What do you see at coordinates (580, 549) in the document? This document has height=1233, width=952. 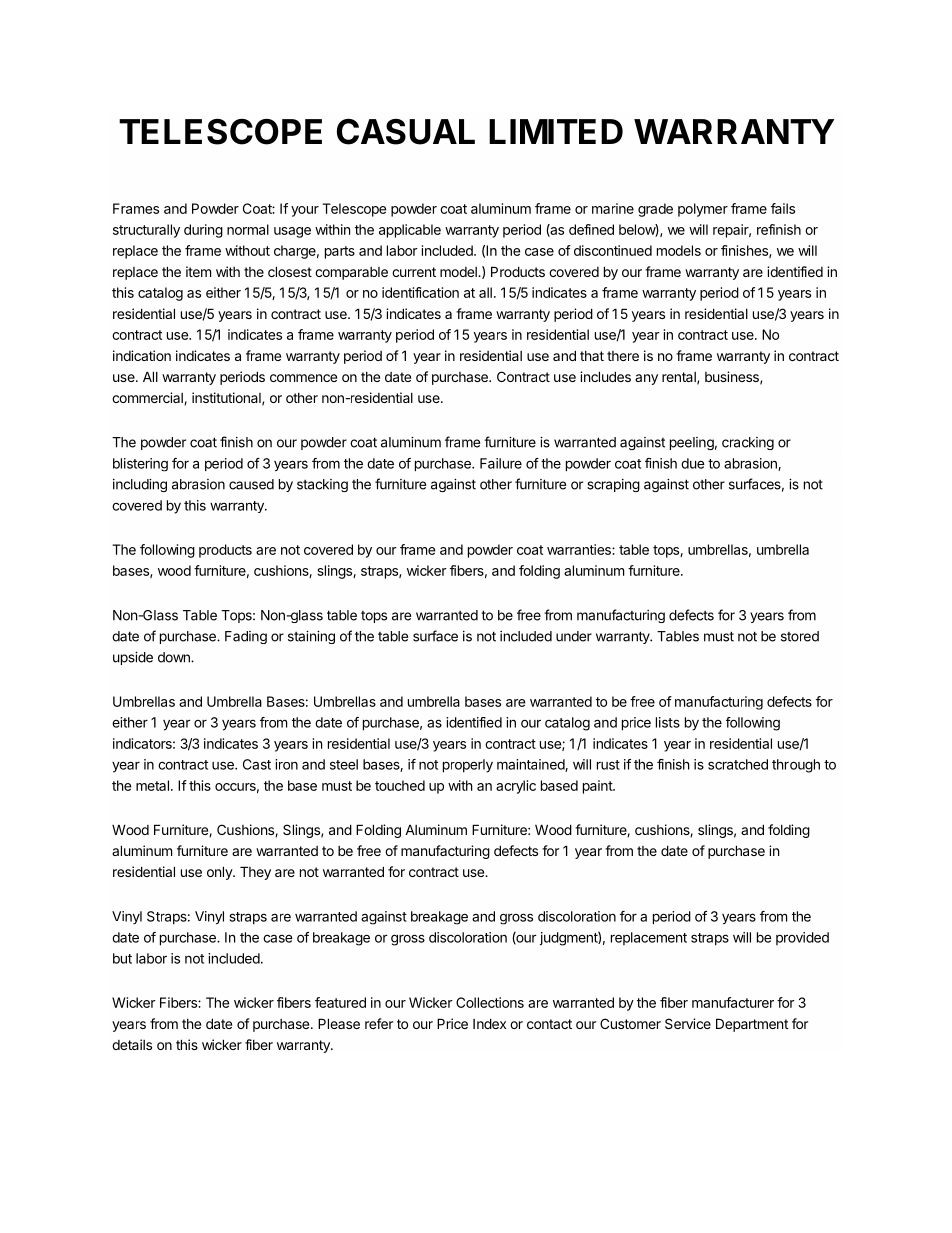 I see `warranties` at bounding box center [580, 549].
